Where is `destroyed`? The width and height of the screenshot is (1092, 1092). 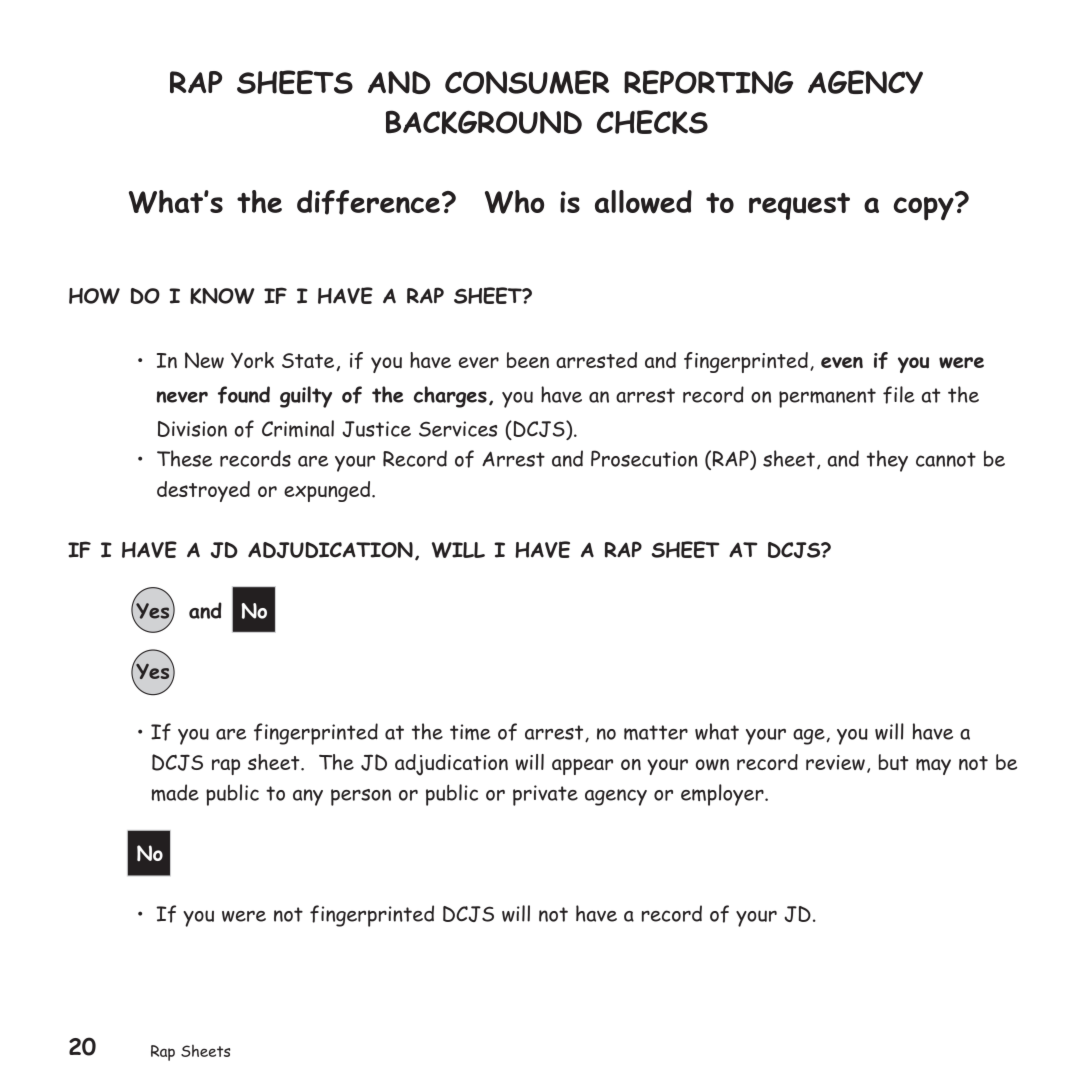
destroyed is located at coordinates (203, 491).
